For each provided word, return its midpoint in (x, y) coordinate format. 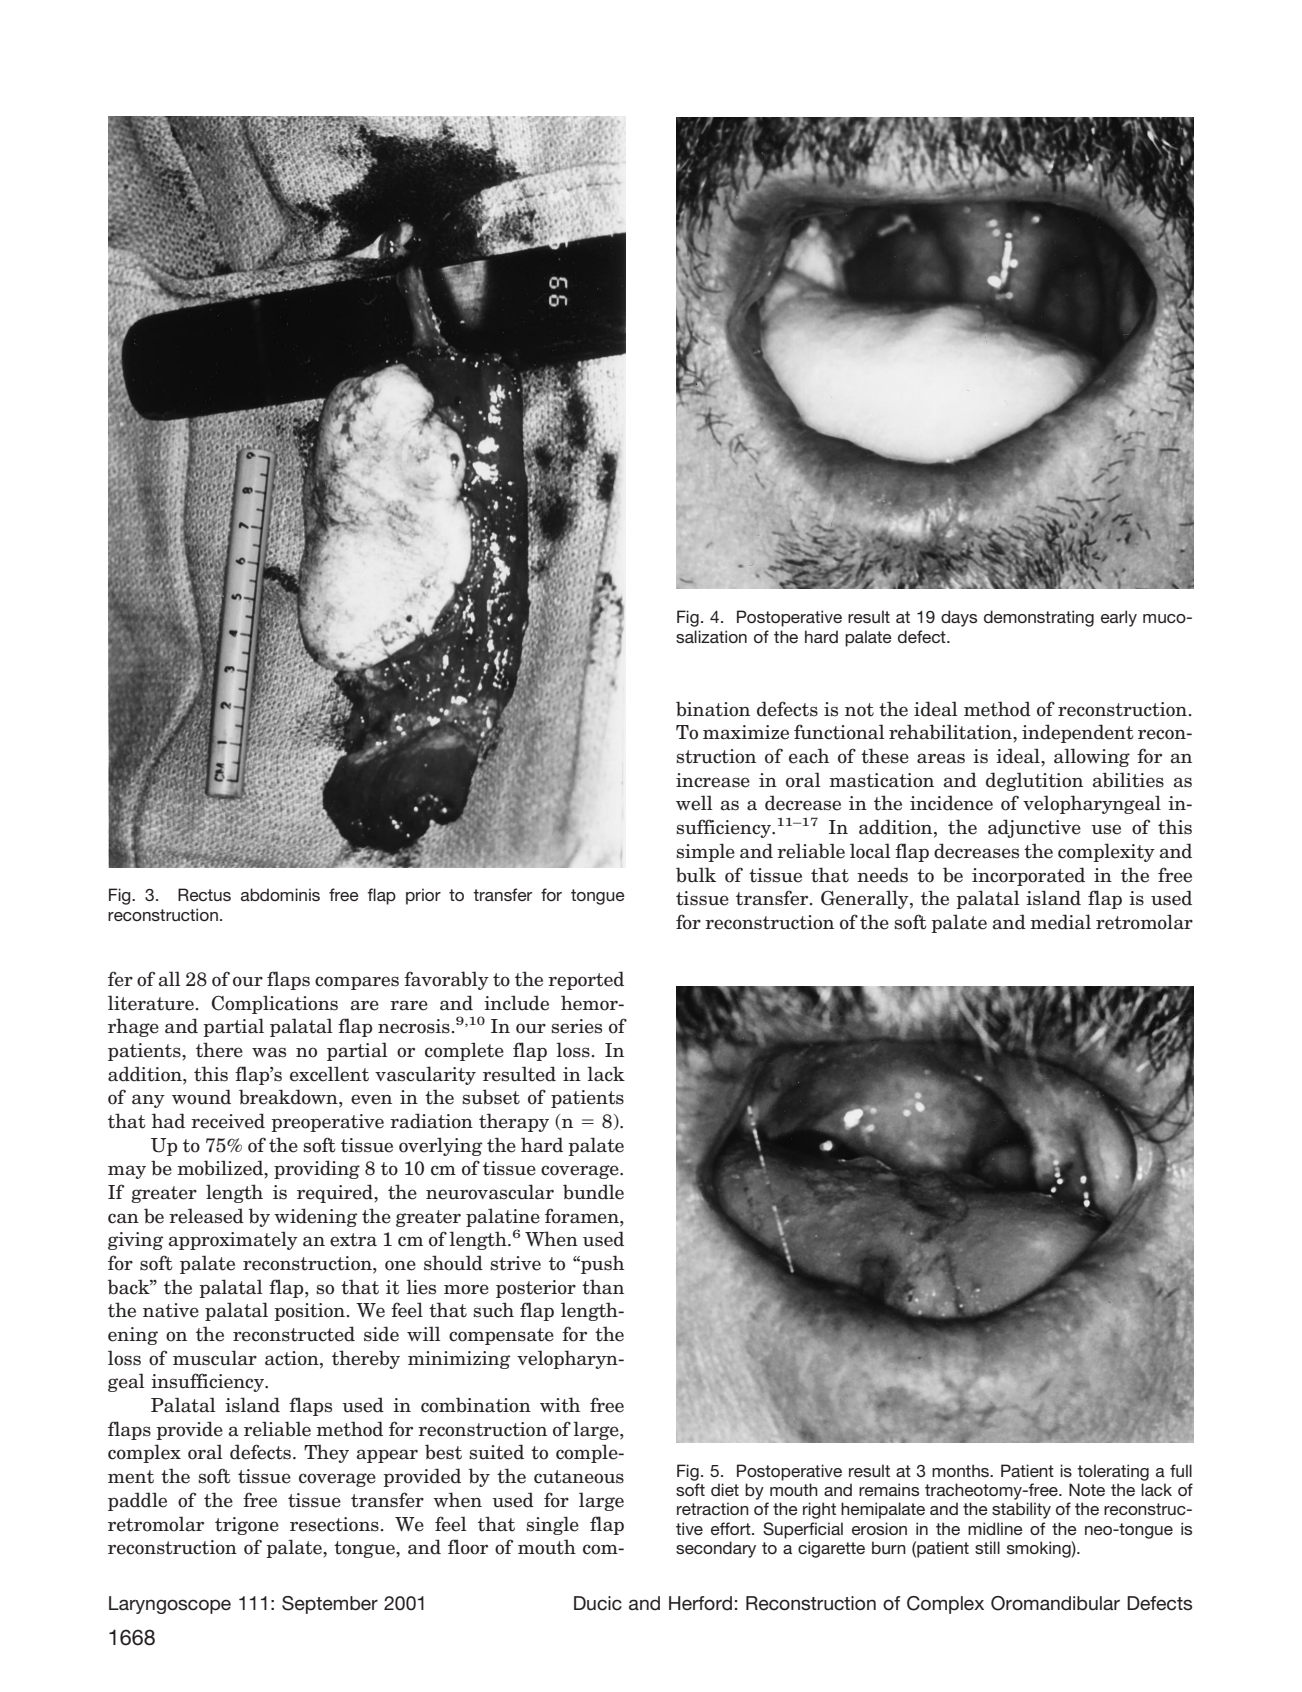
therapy (514, 1122)
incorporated (1028, 876)
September (330, 1605)
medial (1061, 922)
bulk (696, 875)
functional (839, 732)
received (228, 1121)
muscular (215, 1358)
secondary (716, 1549)
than (603, 1287)
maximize (746, 732)
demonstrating (1039, 618)
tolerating (1113, 1472)
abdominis (280, 894)
